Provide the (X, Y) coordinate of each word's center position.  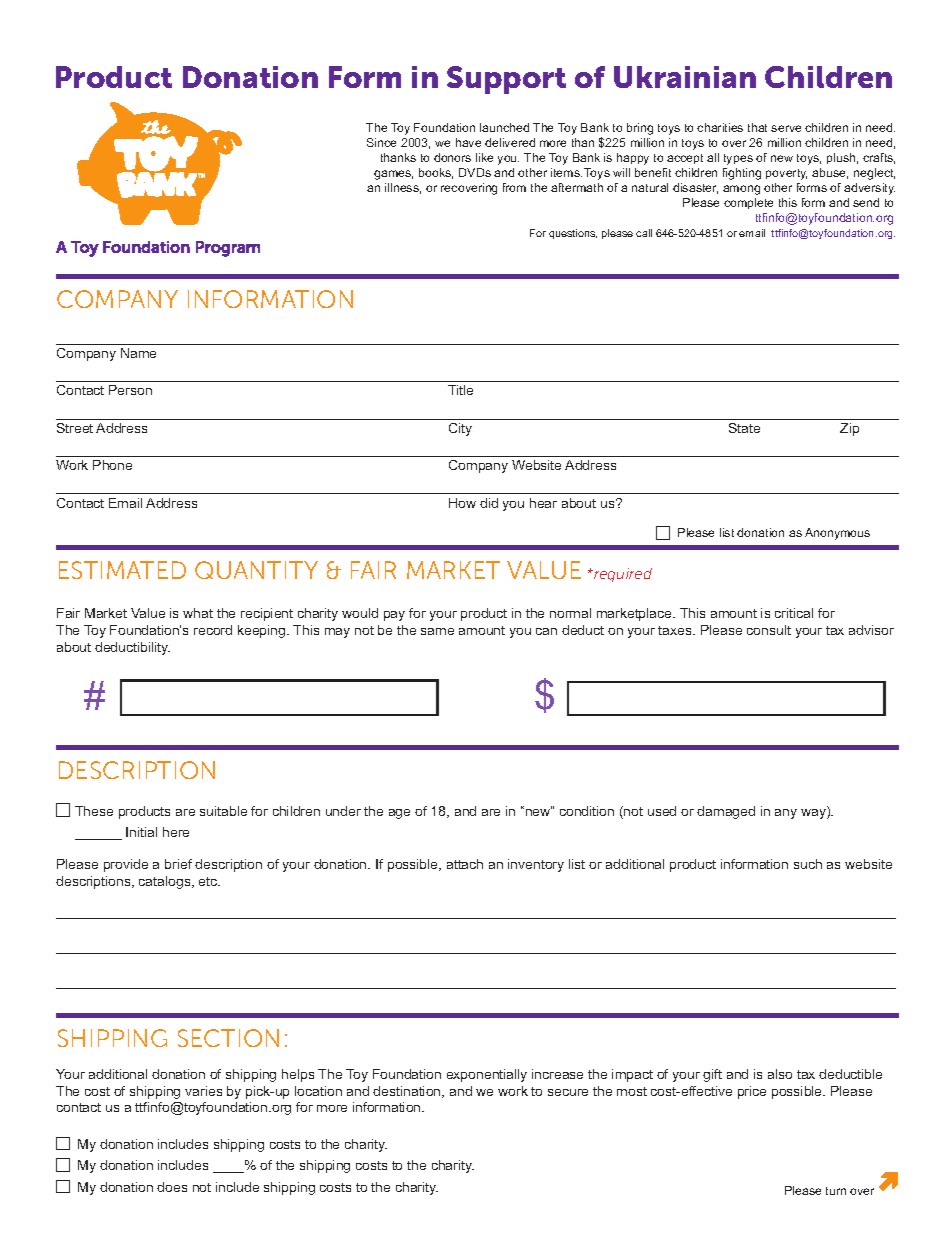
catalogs (166, 882)
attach (465, 864)
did (489, 503)
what (198, 613)
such (808, 864)
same (437, 631)
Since (381, 142)
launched (504, 127)
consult (769, 630)
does (172, 1187)
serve (786, 128)
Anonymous (837, 534)
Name (138, 353)
